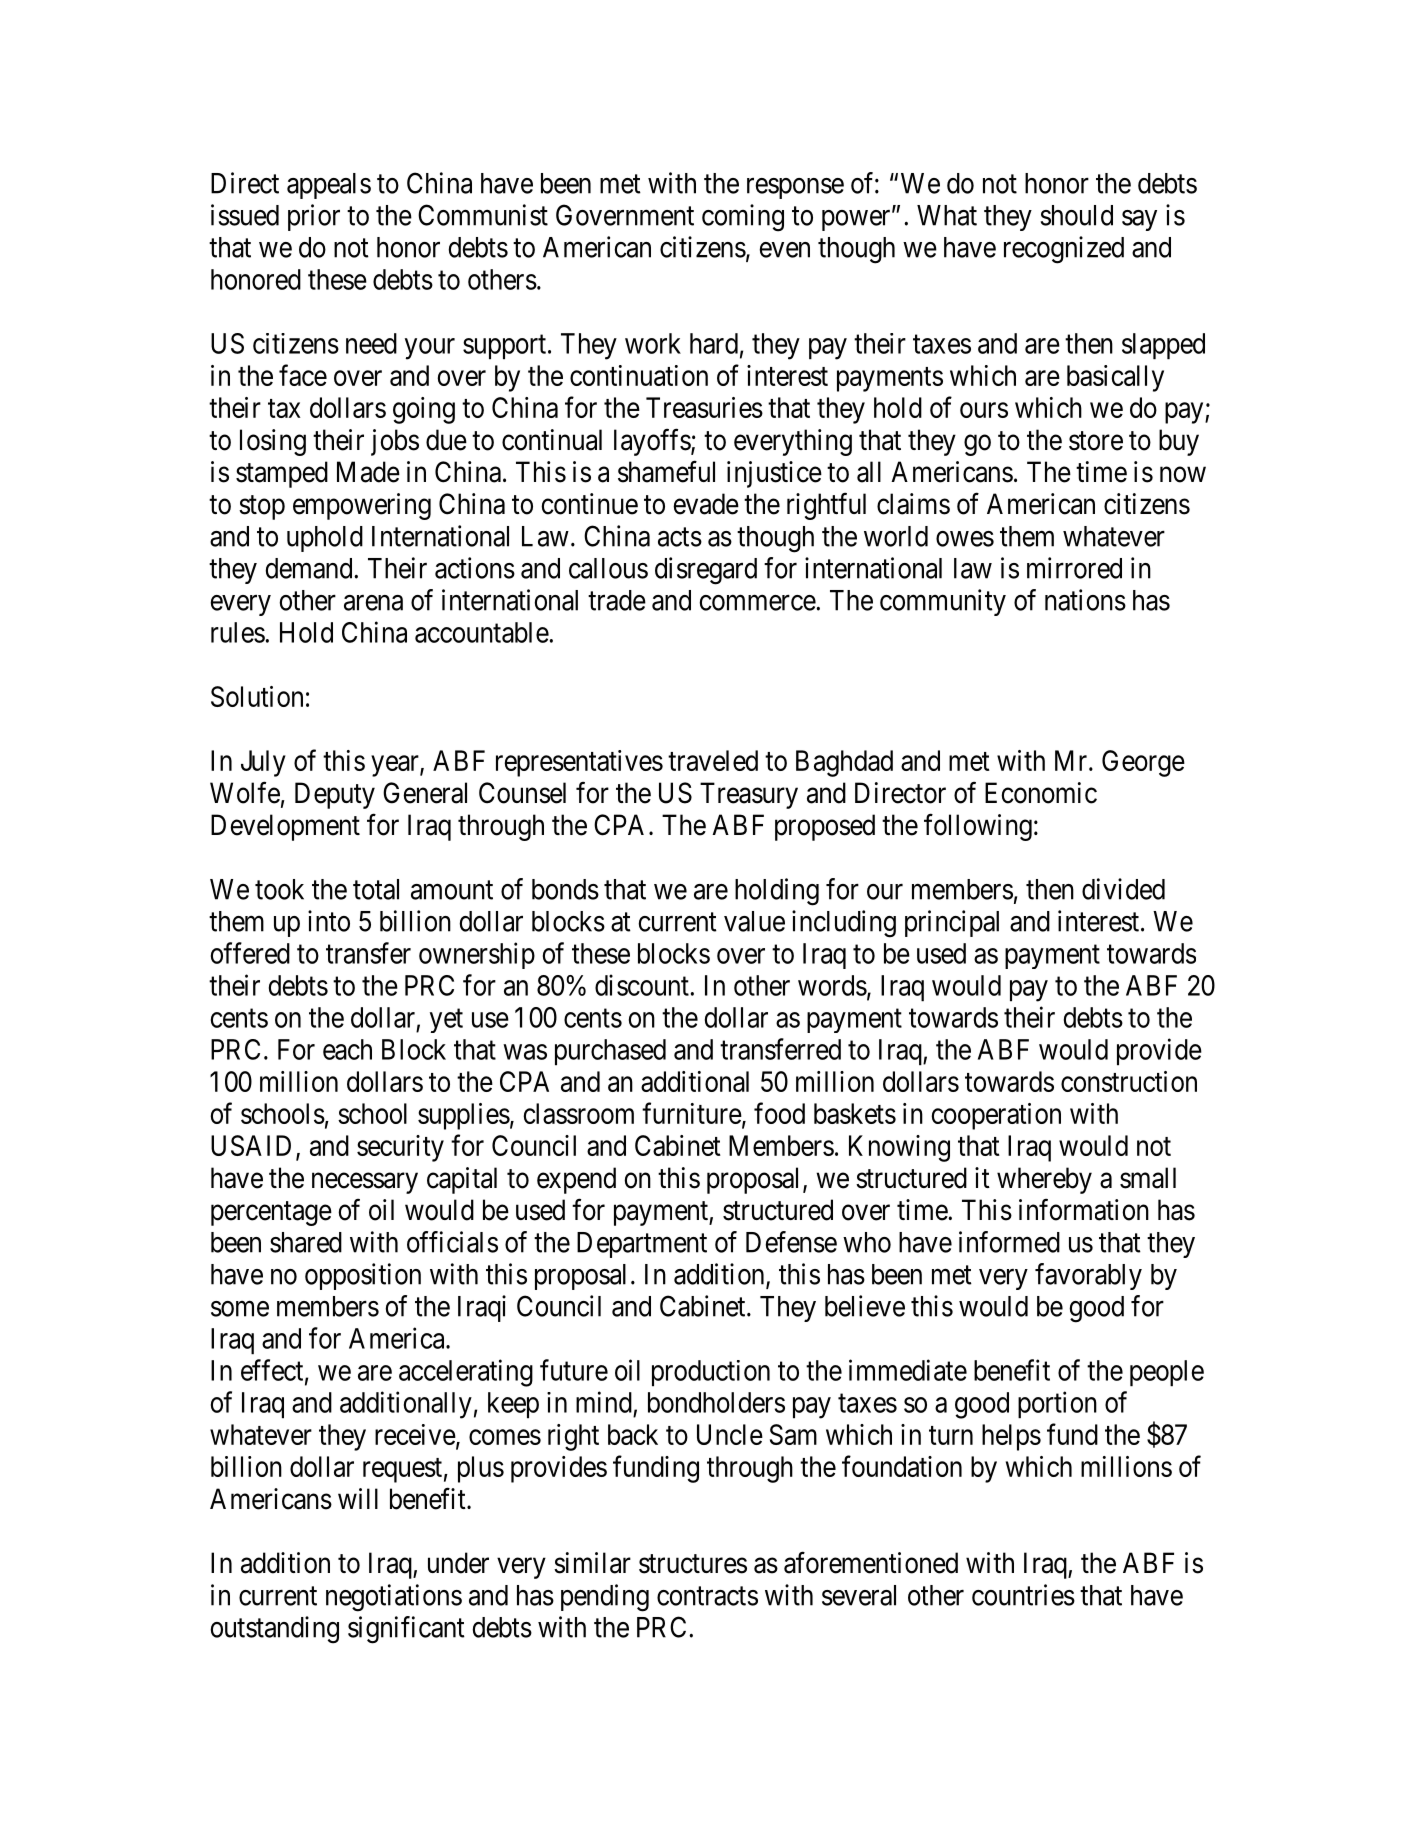 The width and height of the screenshot is (1424, 1842). What do you see at coordinates (743, 218) in the screenshot?
I see `coming` at bounding box center [743, 218].
